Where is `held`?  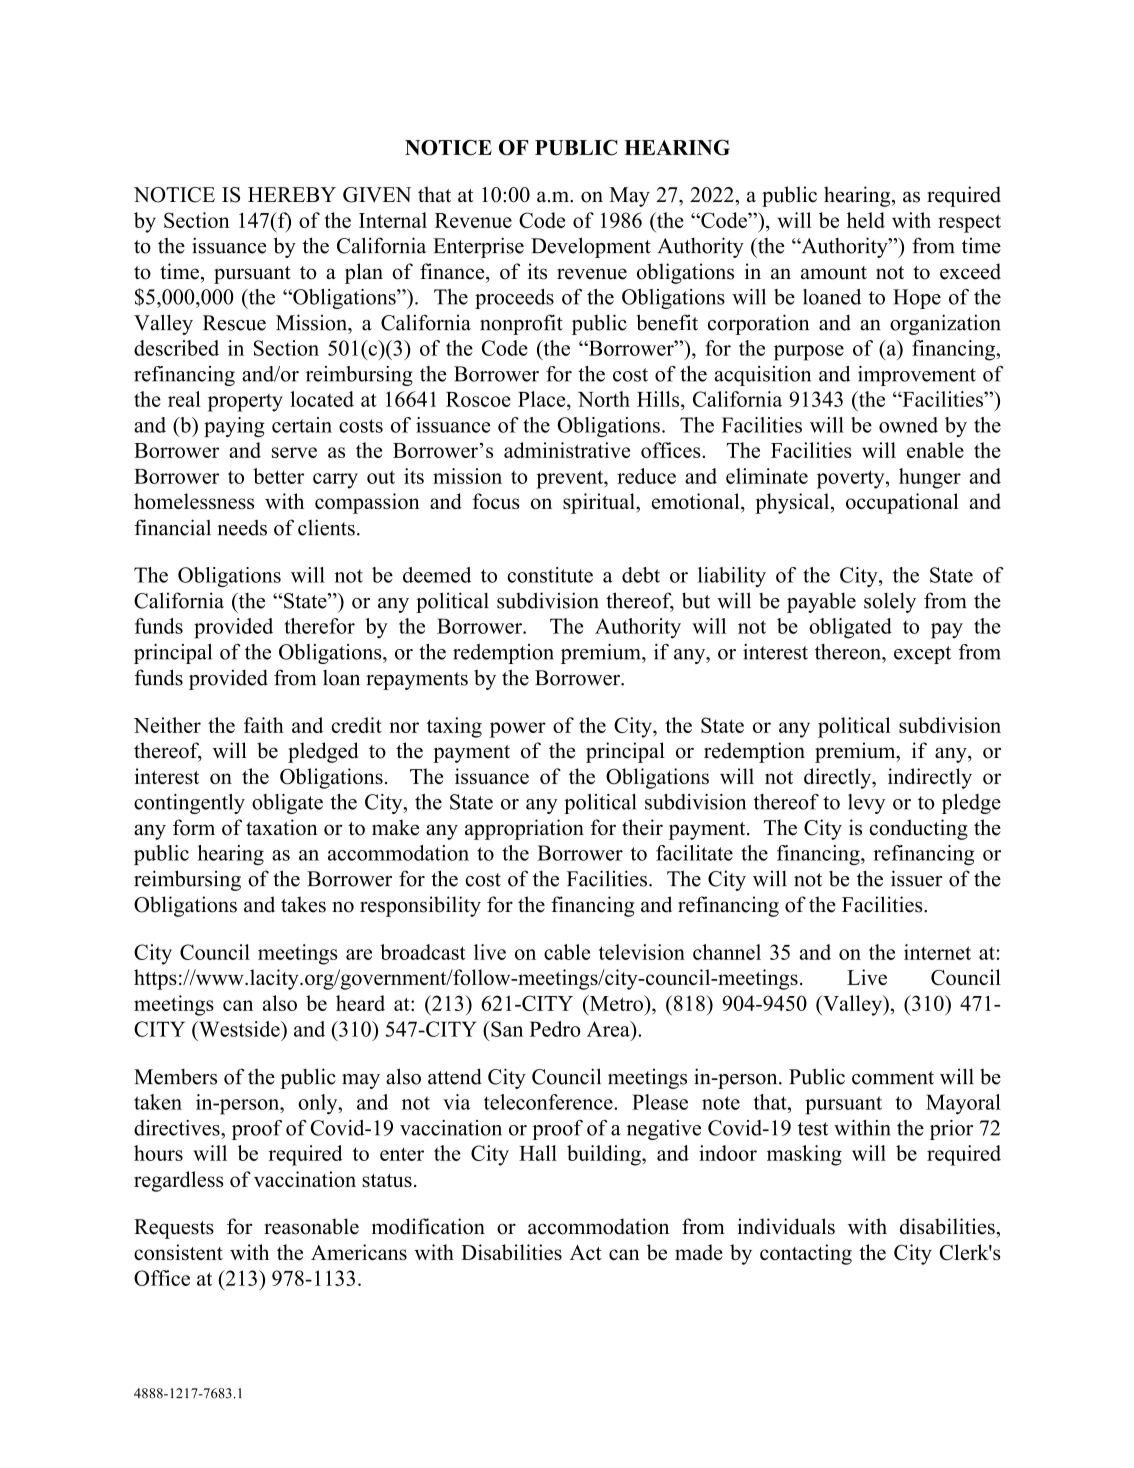
held is located at coordinates (866, 220).
